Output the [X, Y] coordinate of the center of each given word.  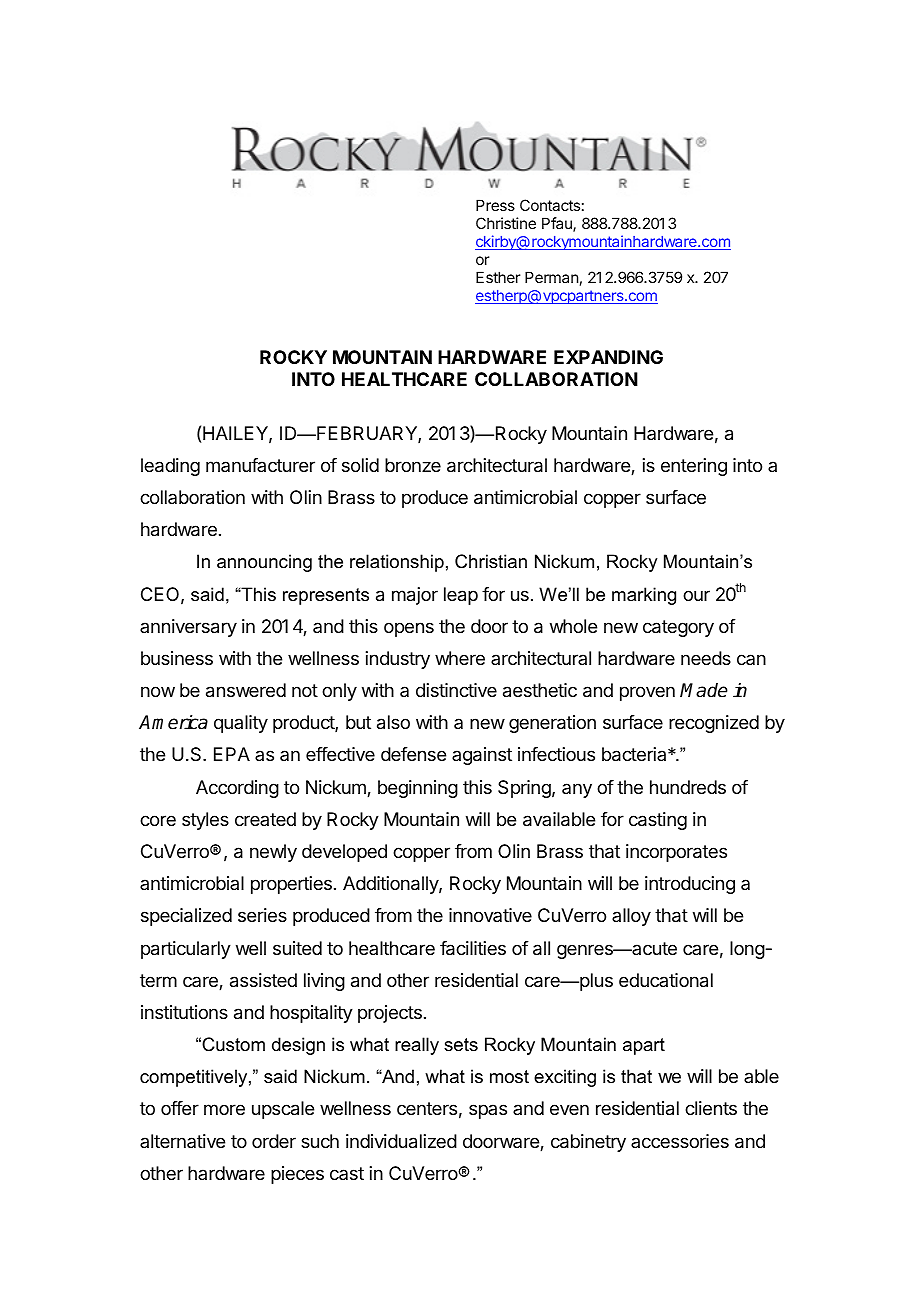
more [224, 1109]
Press [495, 205]
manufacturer [260, 465]
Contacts [550, 205]
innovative [490, 915]
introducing [690, 885]
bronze [413, 465]
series [262, 915]
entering [694, 467]
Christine [506, 223]
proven [647, 693]
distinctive [456, 690]
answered [246, 690]
